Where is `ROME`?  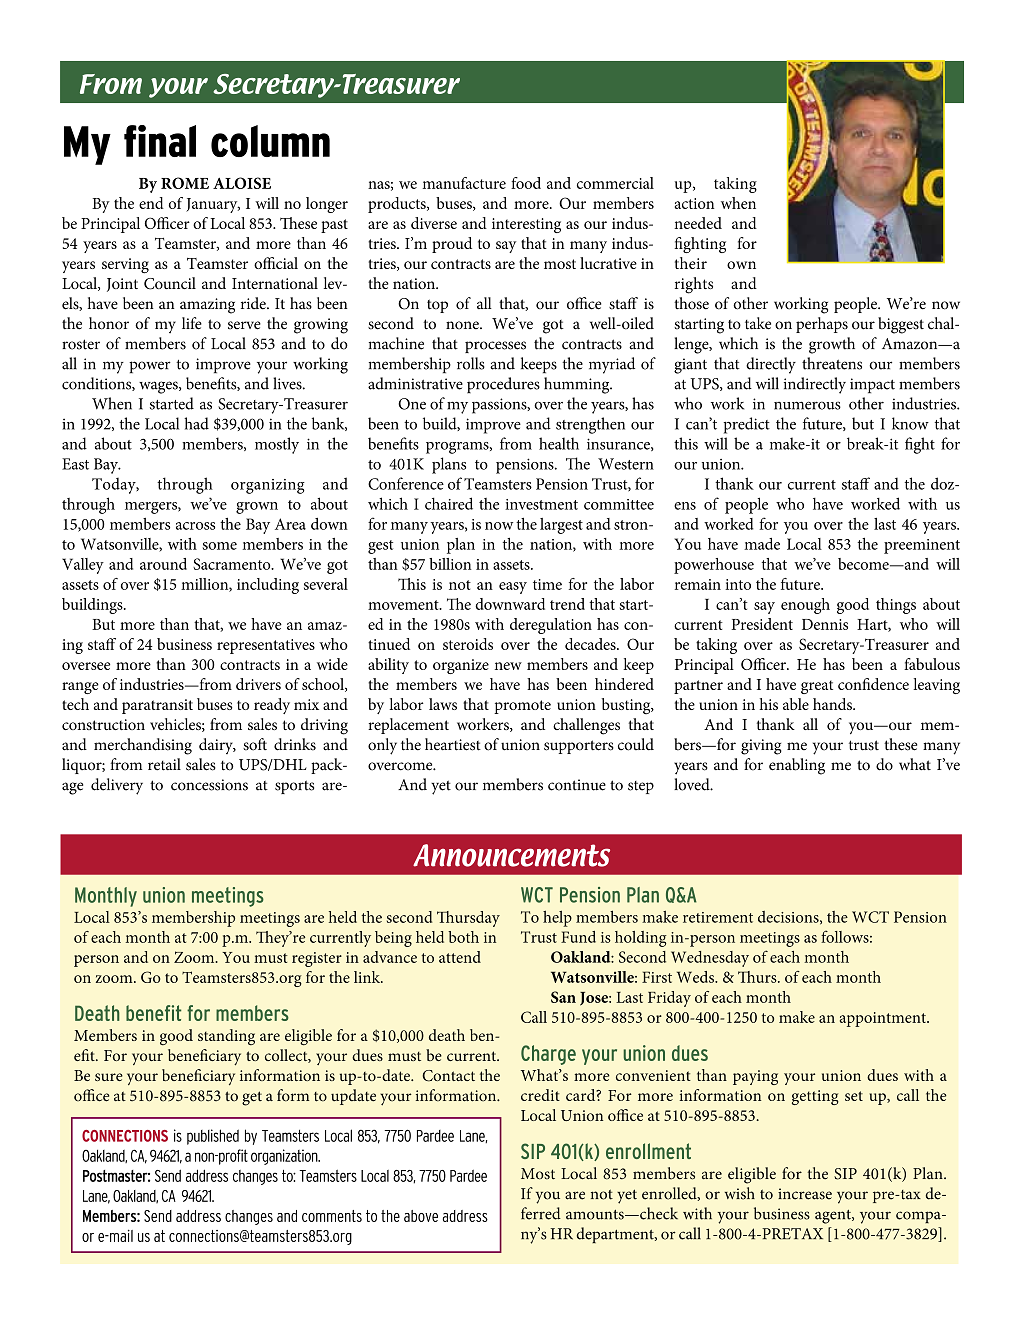
ROME is located at coordinates (185, 183).
